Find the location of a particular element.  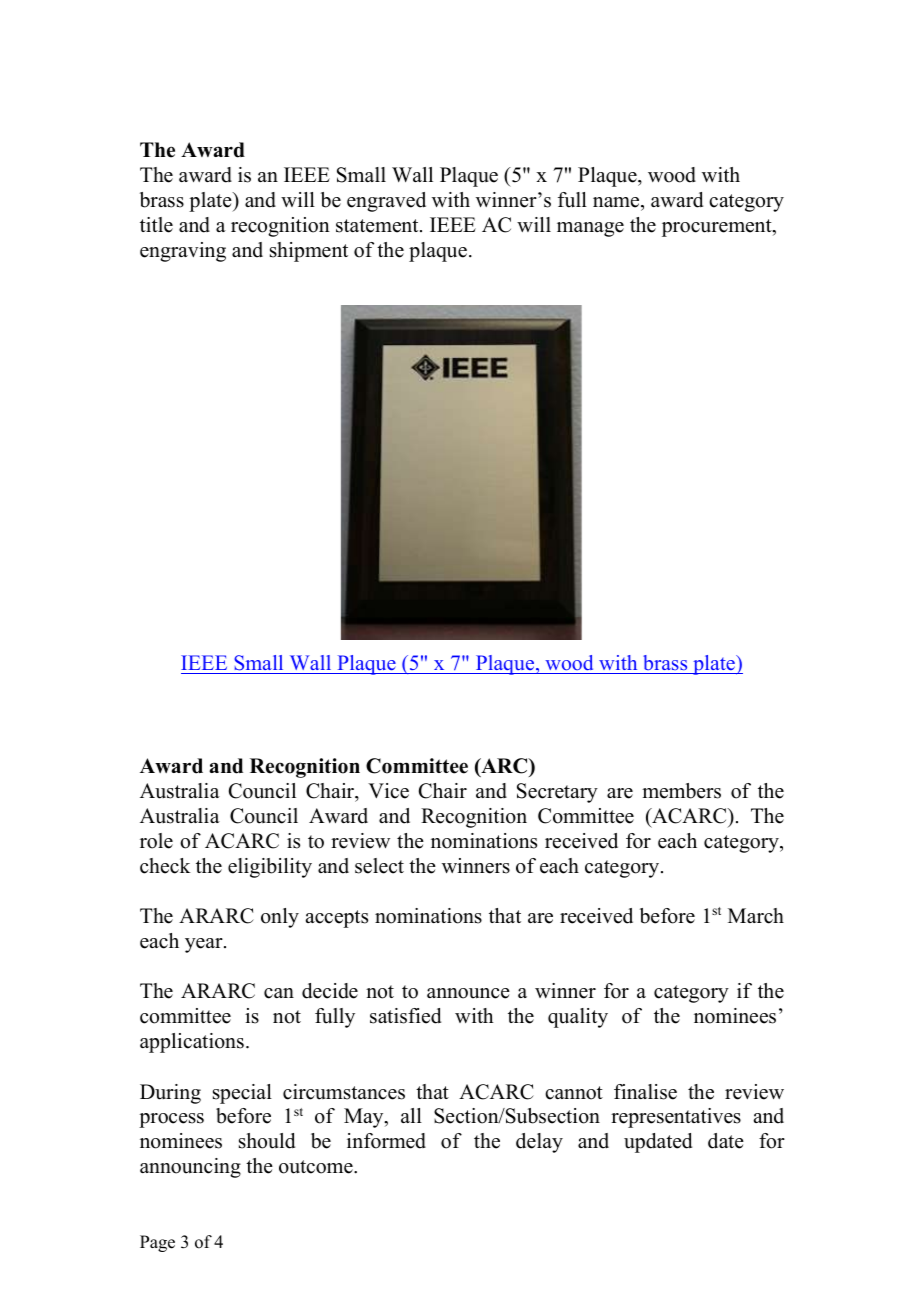

select is located at coordinates (379, 866).
